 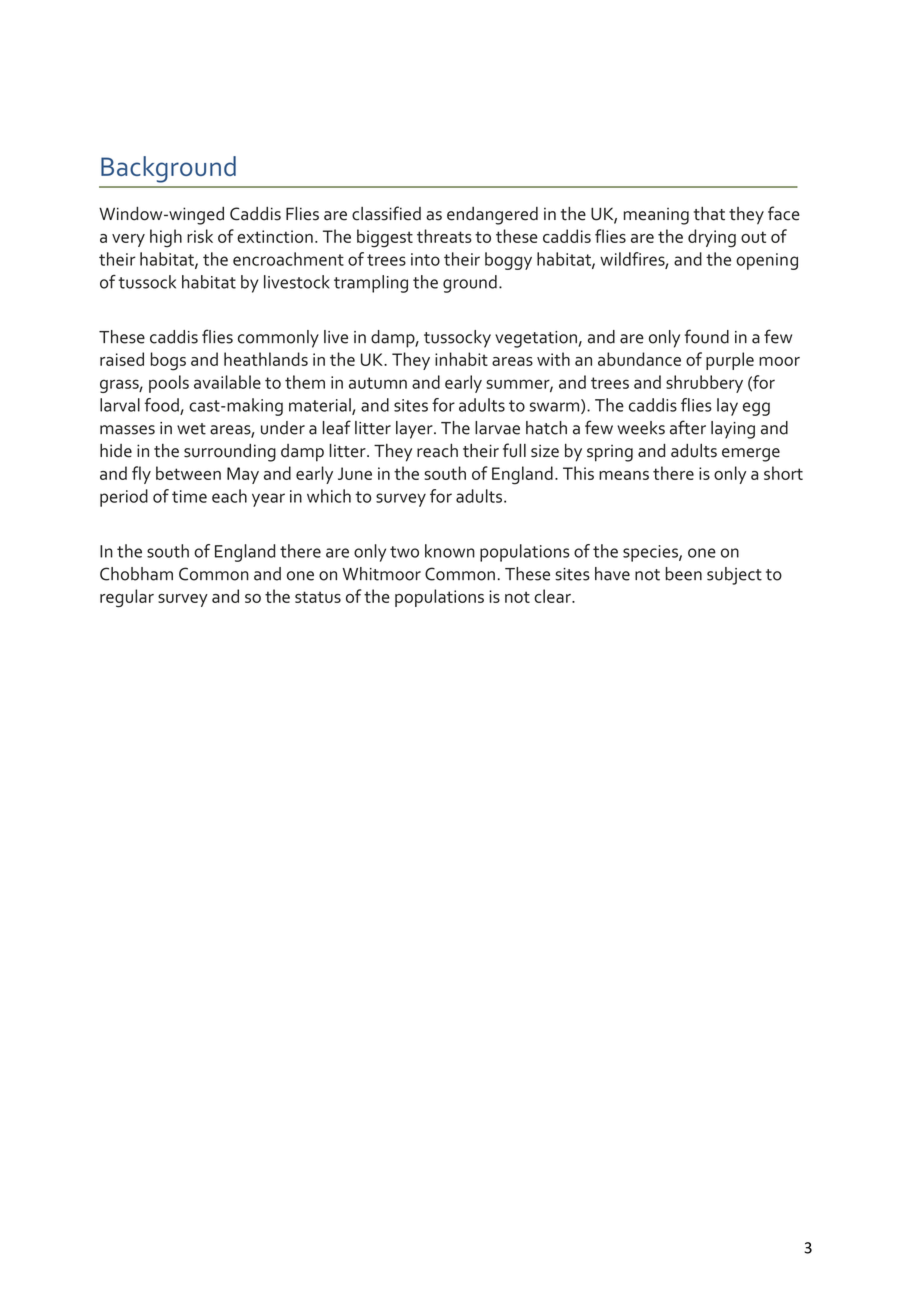 I want to click on larvae, so click(x=497, y=428).
